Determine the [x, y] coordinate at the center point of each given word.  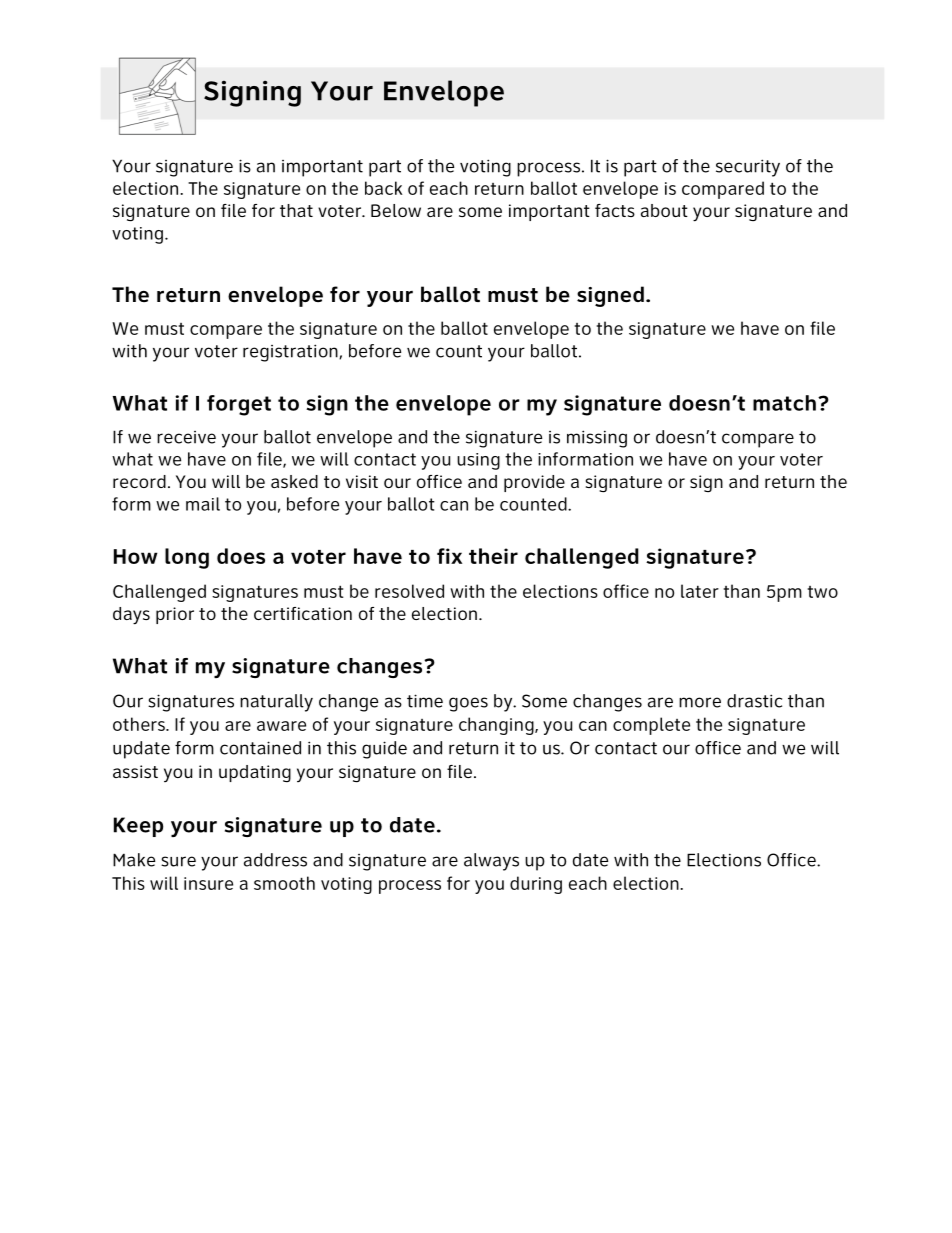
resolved [409, 591]
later [700, 591]
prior [175, 615]
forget [239, 405]
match [784, 403]
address [275, 860]
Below [396, 210]
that [296, 210]
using [478, 461]
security [748, 168]
